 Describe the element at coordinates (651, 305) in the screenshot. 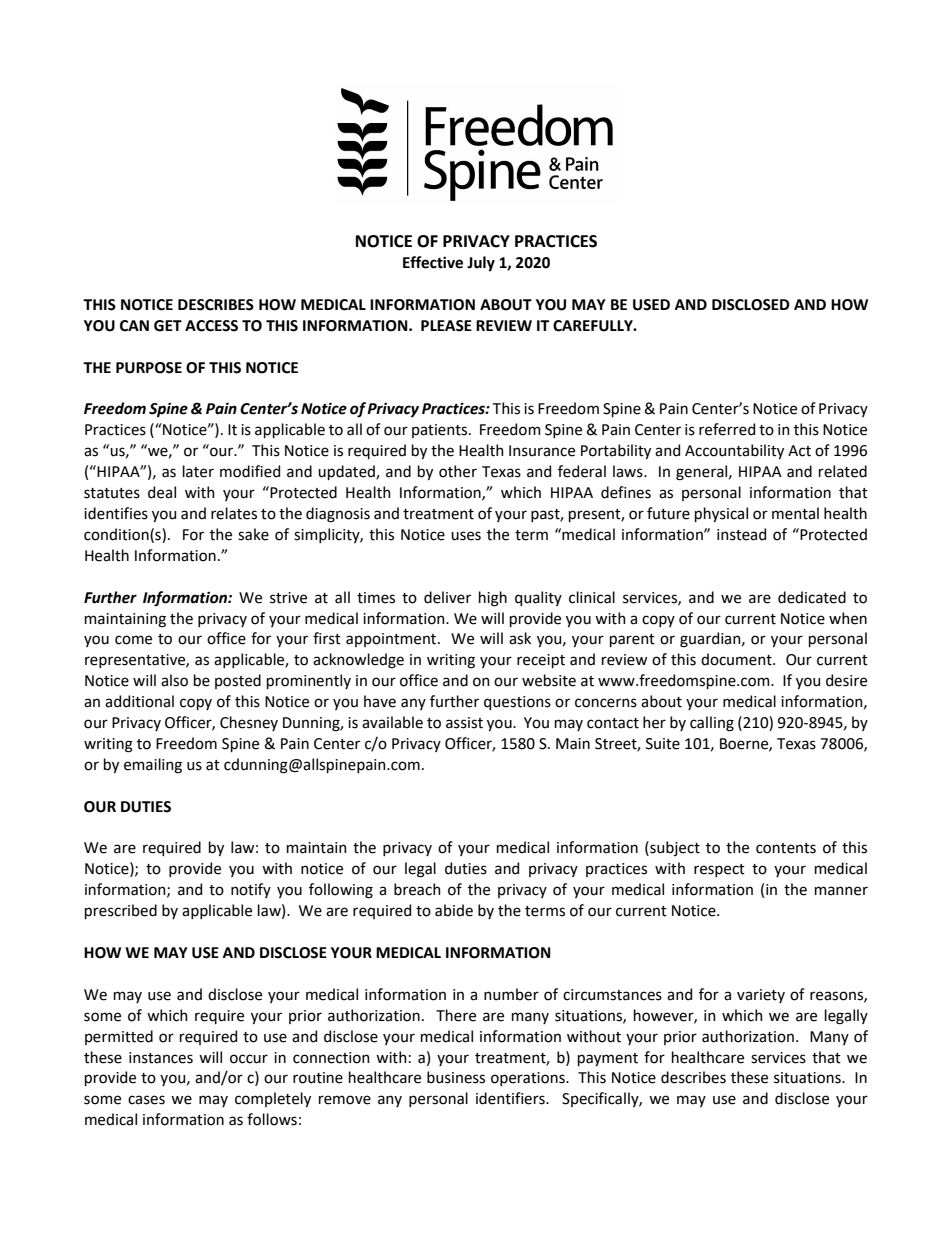

I see `USED` at that location.
